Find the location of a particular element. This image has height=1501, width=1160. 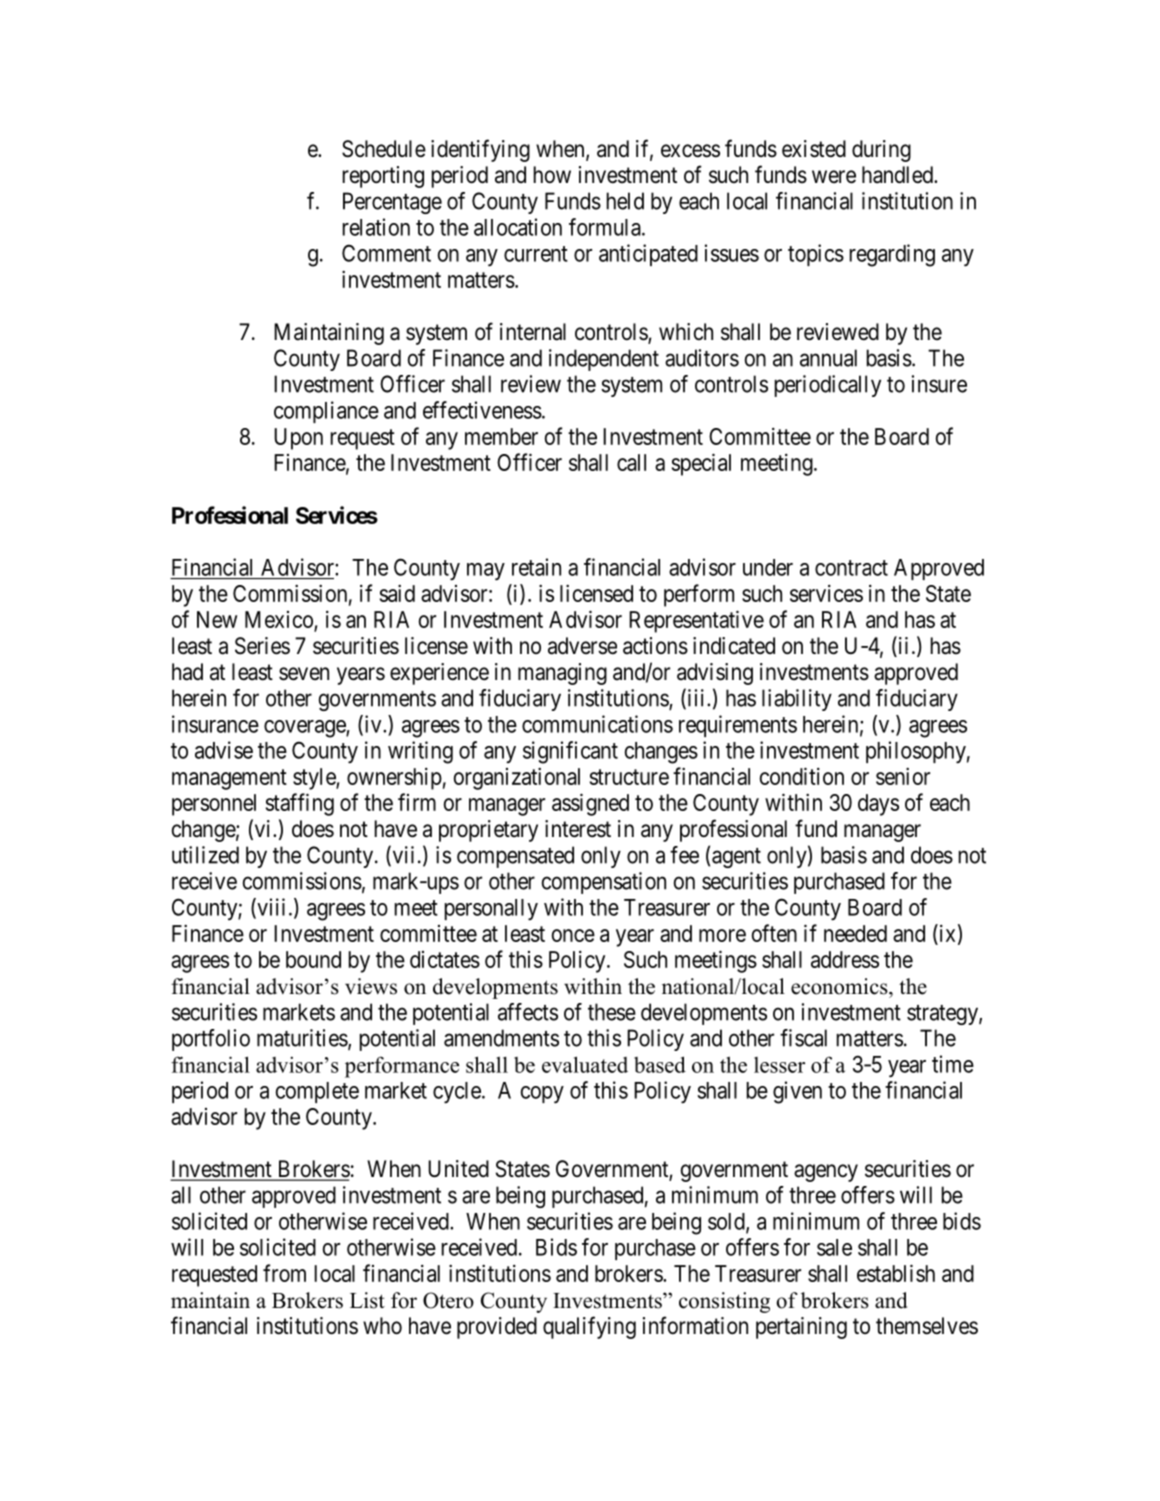

how is located at coordinates (552, 174).
